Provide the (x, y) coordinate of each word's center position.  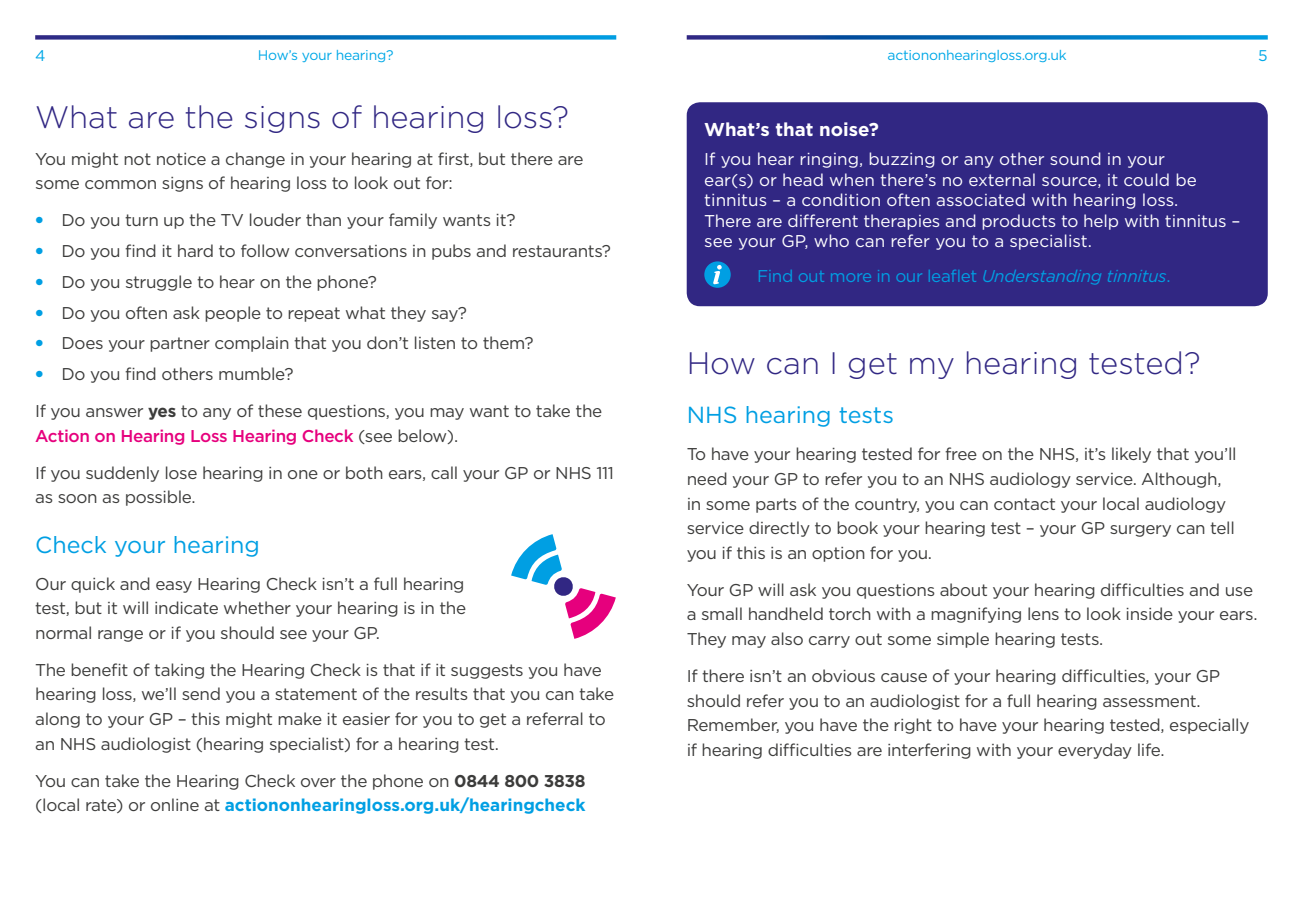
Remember (733, 725)
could (1146, 179)
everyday (1095, 751)
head (803, 179)
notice (181, 159)
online (175, 804)
